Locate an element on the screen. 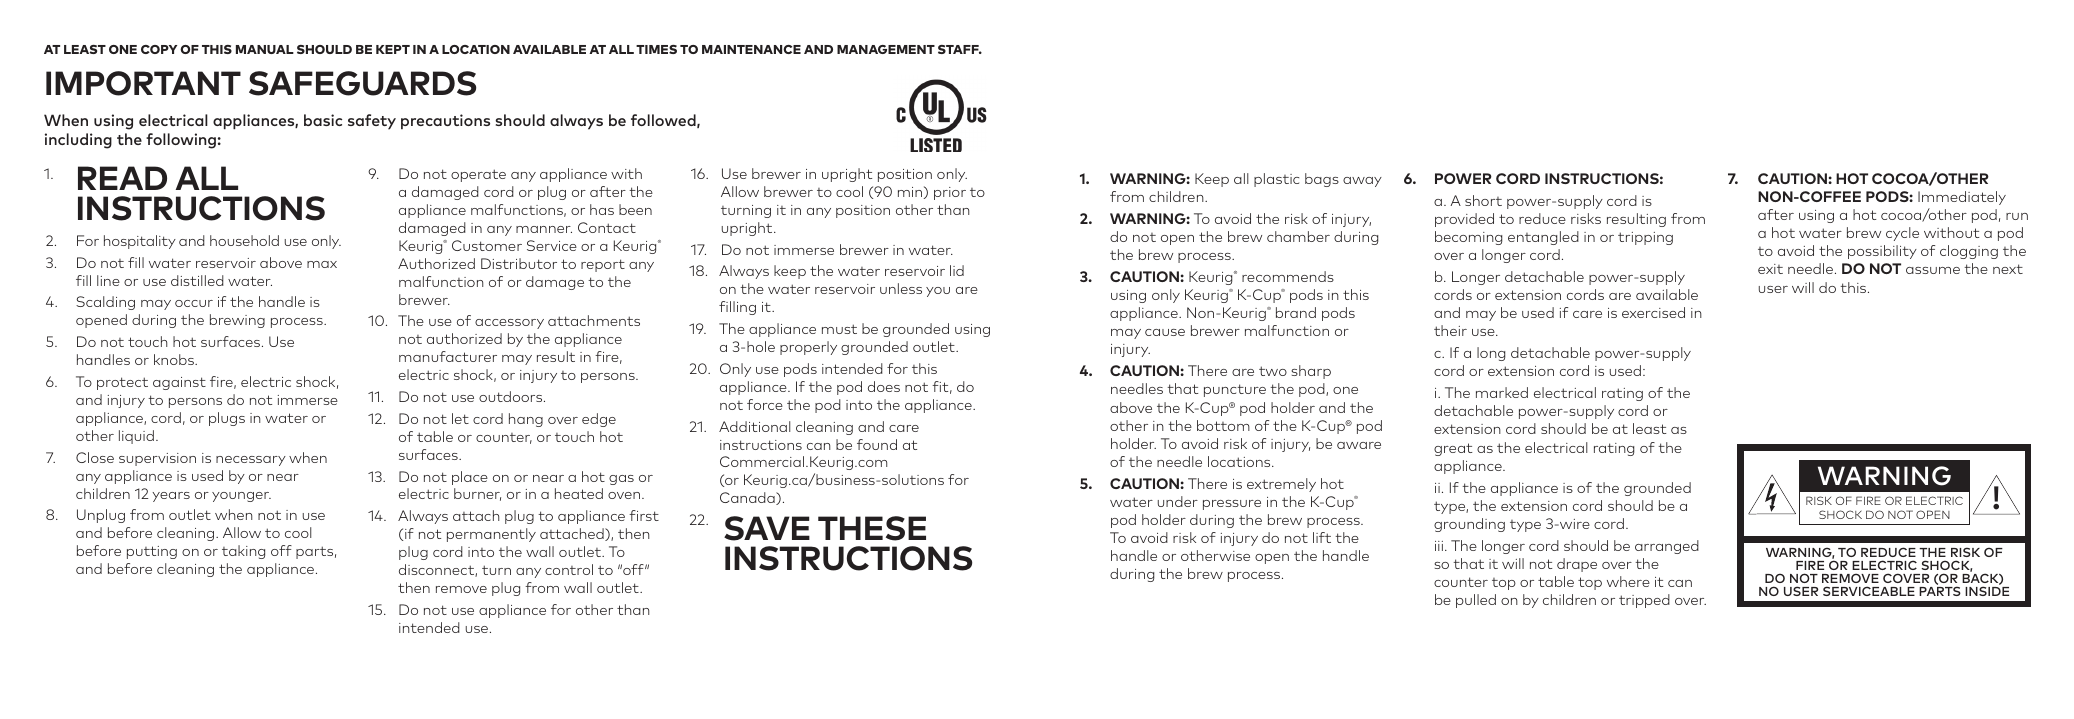 This screenshot has width=2074, height=719. away is located at coordinates (1362, 182).
